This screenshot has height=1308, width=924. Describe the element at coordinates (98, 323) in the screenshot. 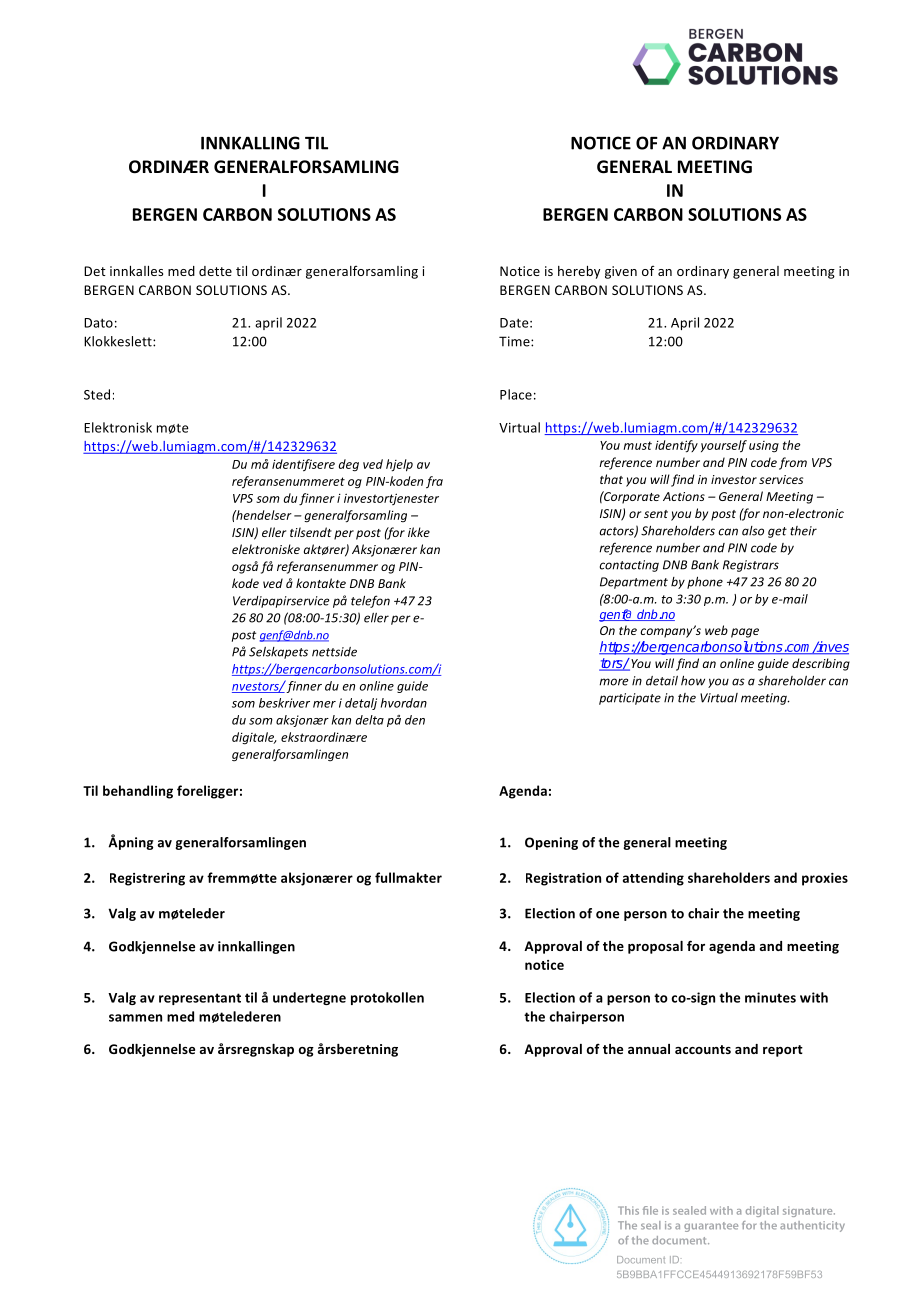

I see `Dato` at that location.
